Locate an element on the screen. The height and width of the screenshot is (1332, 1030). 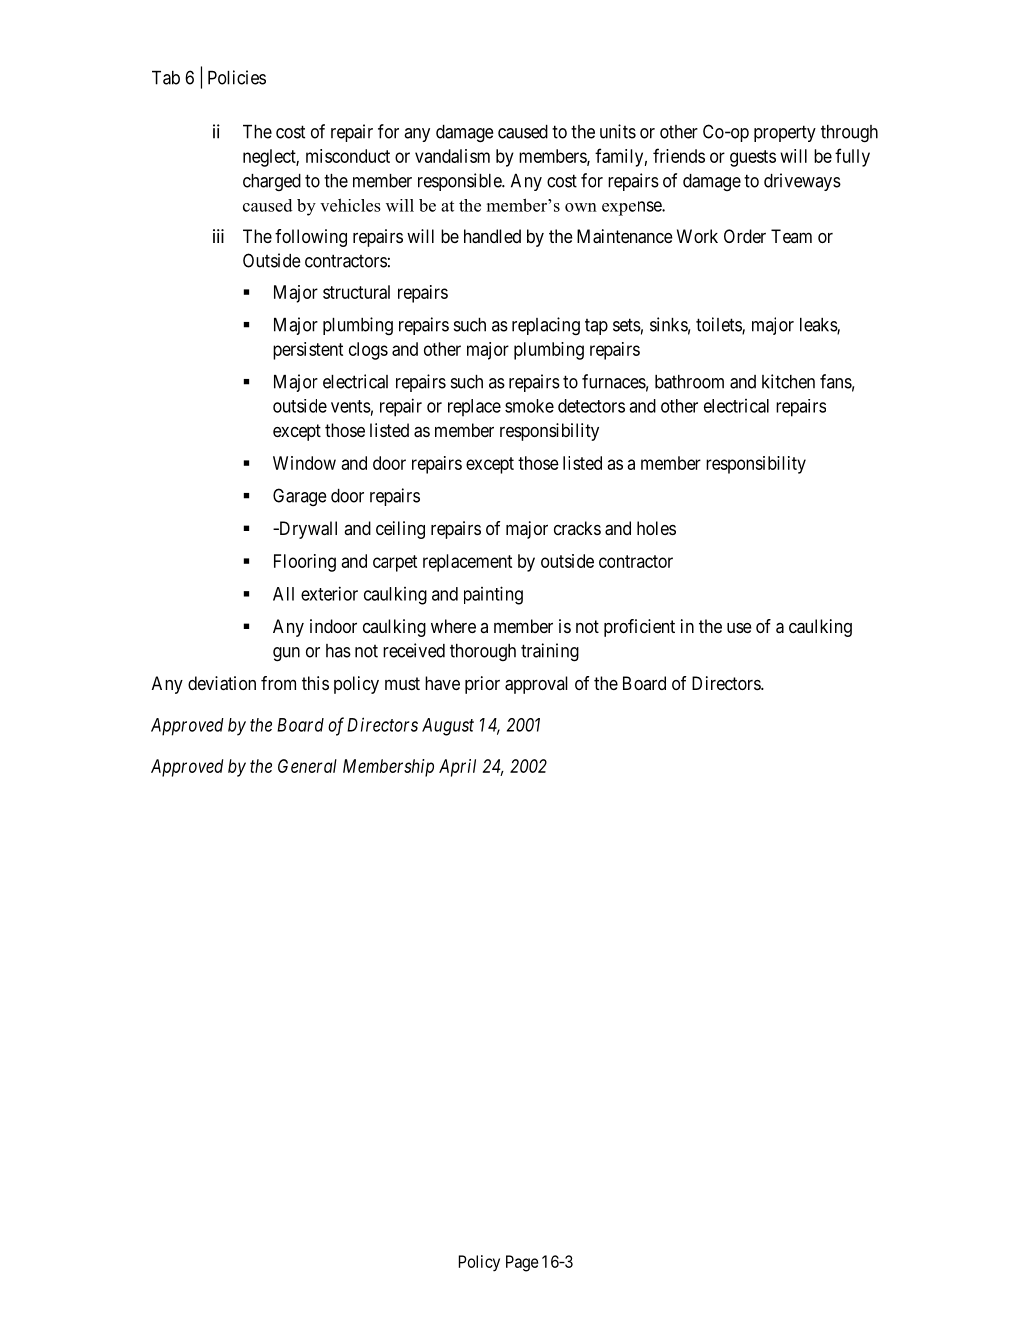
April is located at coordinates (457, 768).
